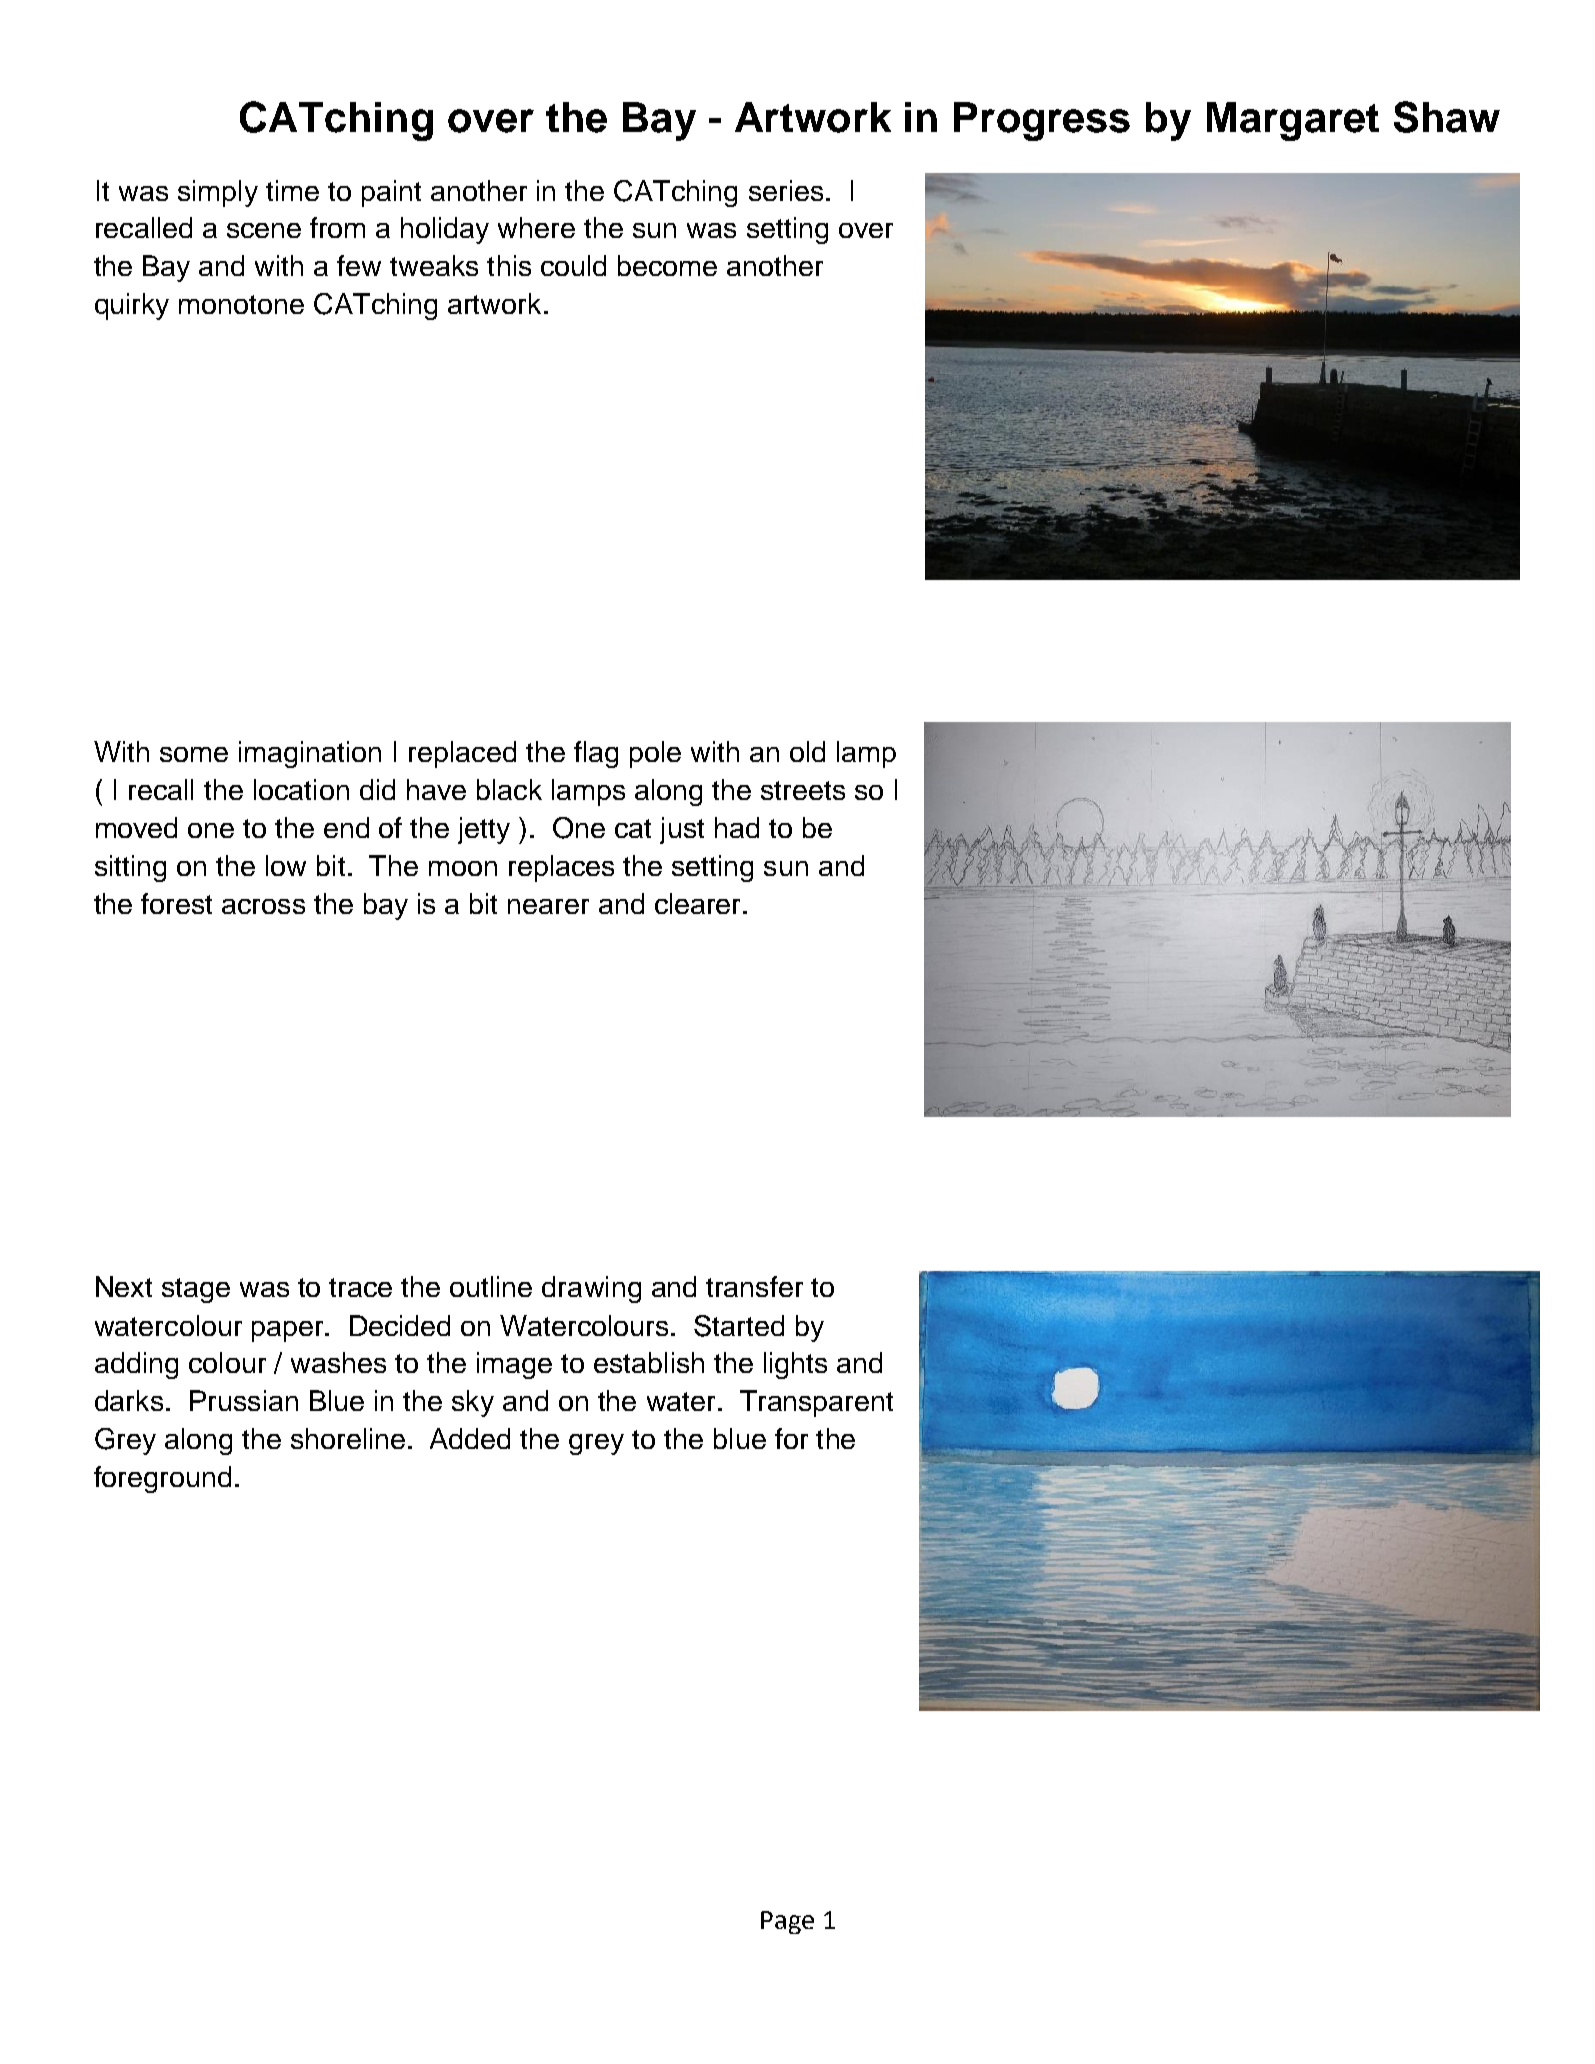 This screenshot has width=1595, height=2064. Describe the element at coordinates (787, 1922) in the screenshot. I see `Page` at that location.
